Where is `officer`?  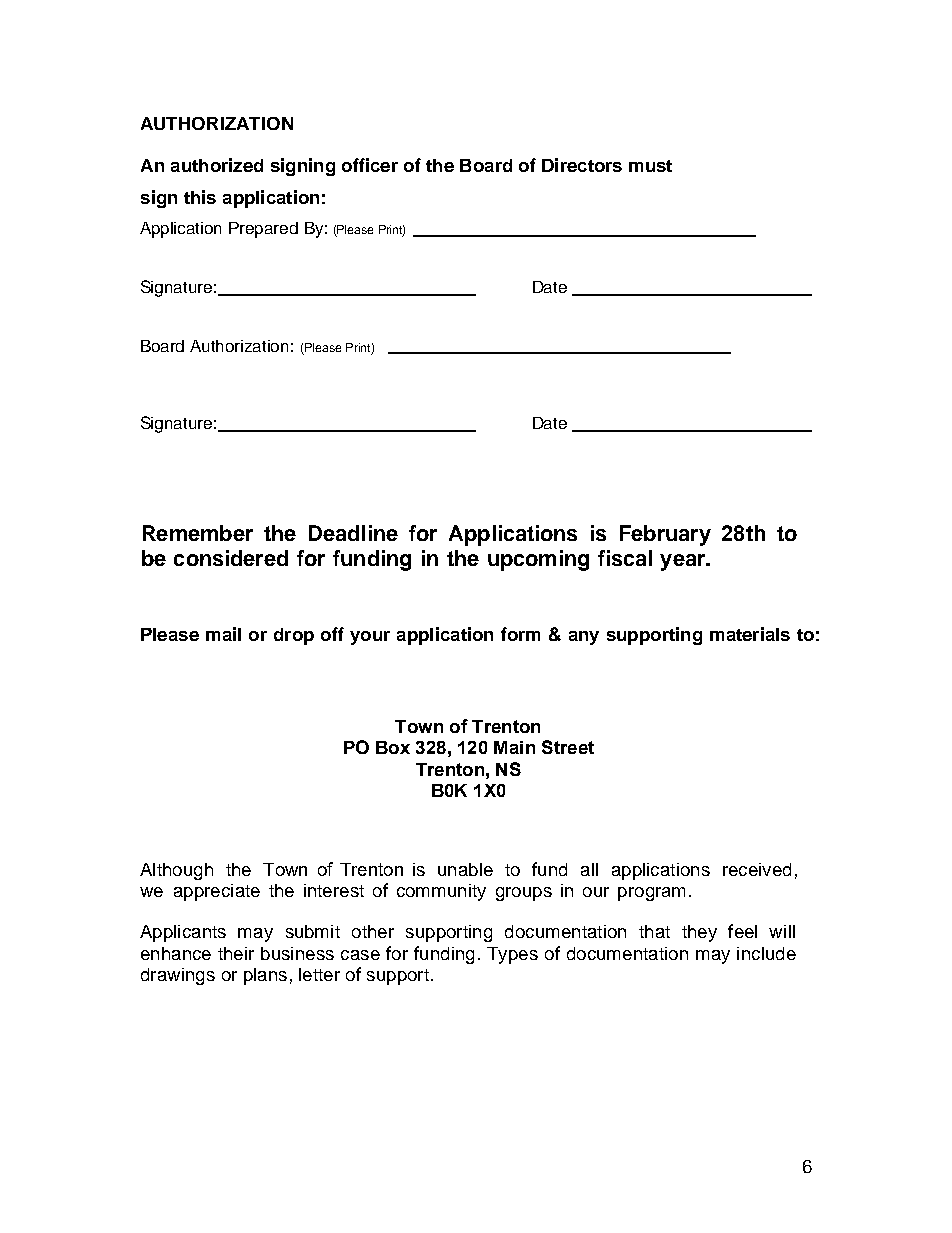 officer is located at coordinates (370, 165).
